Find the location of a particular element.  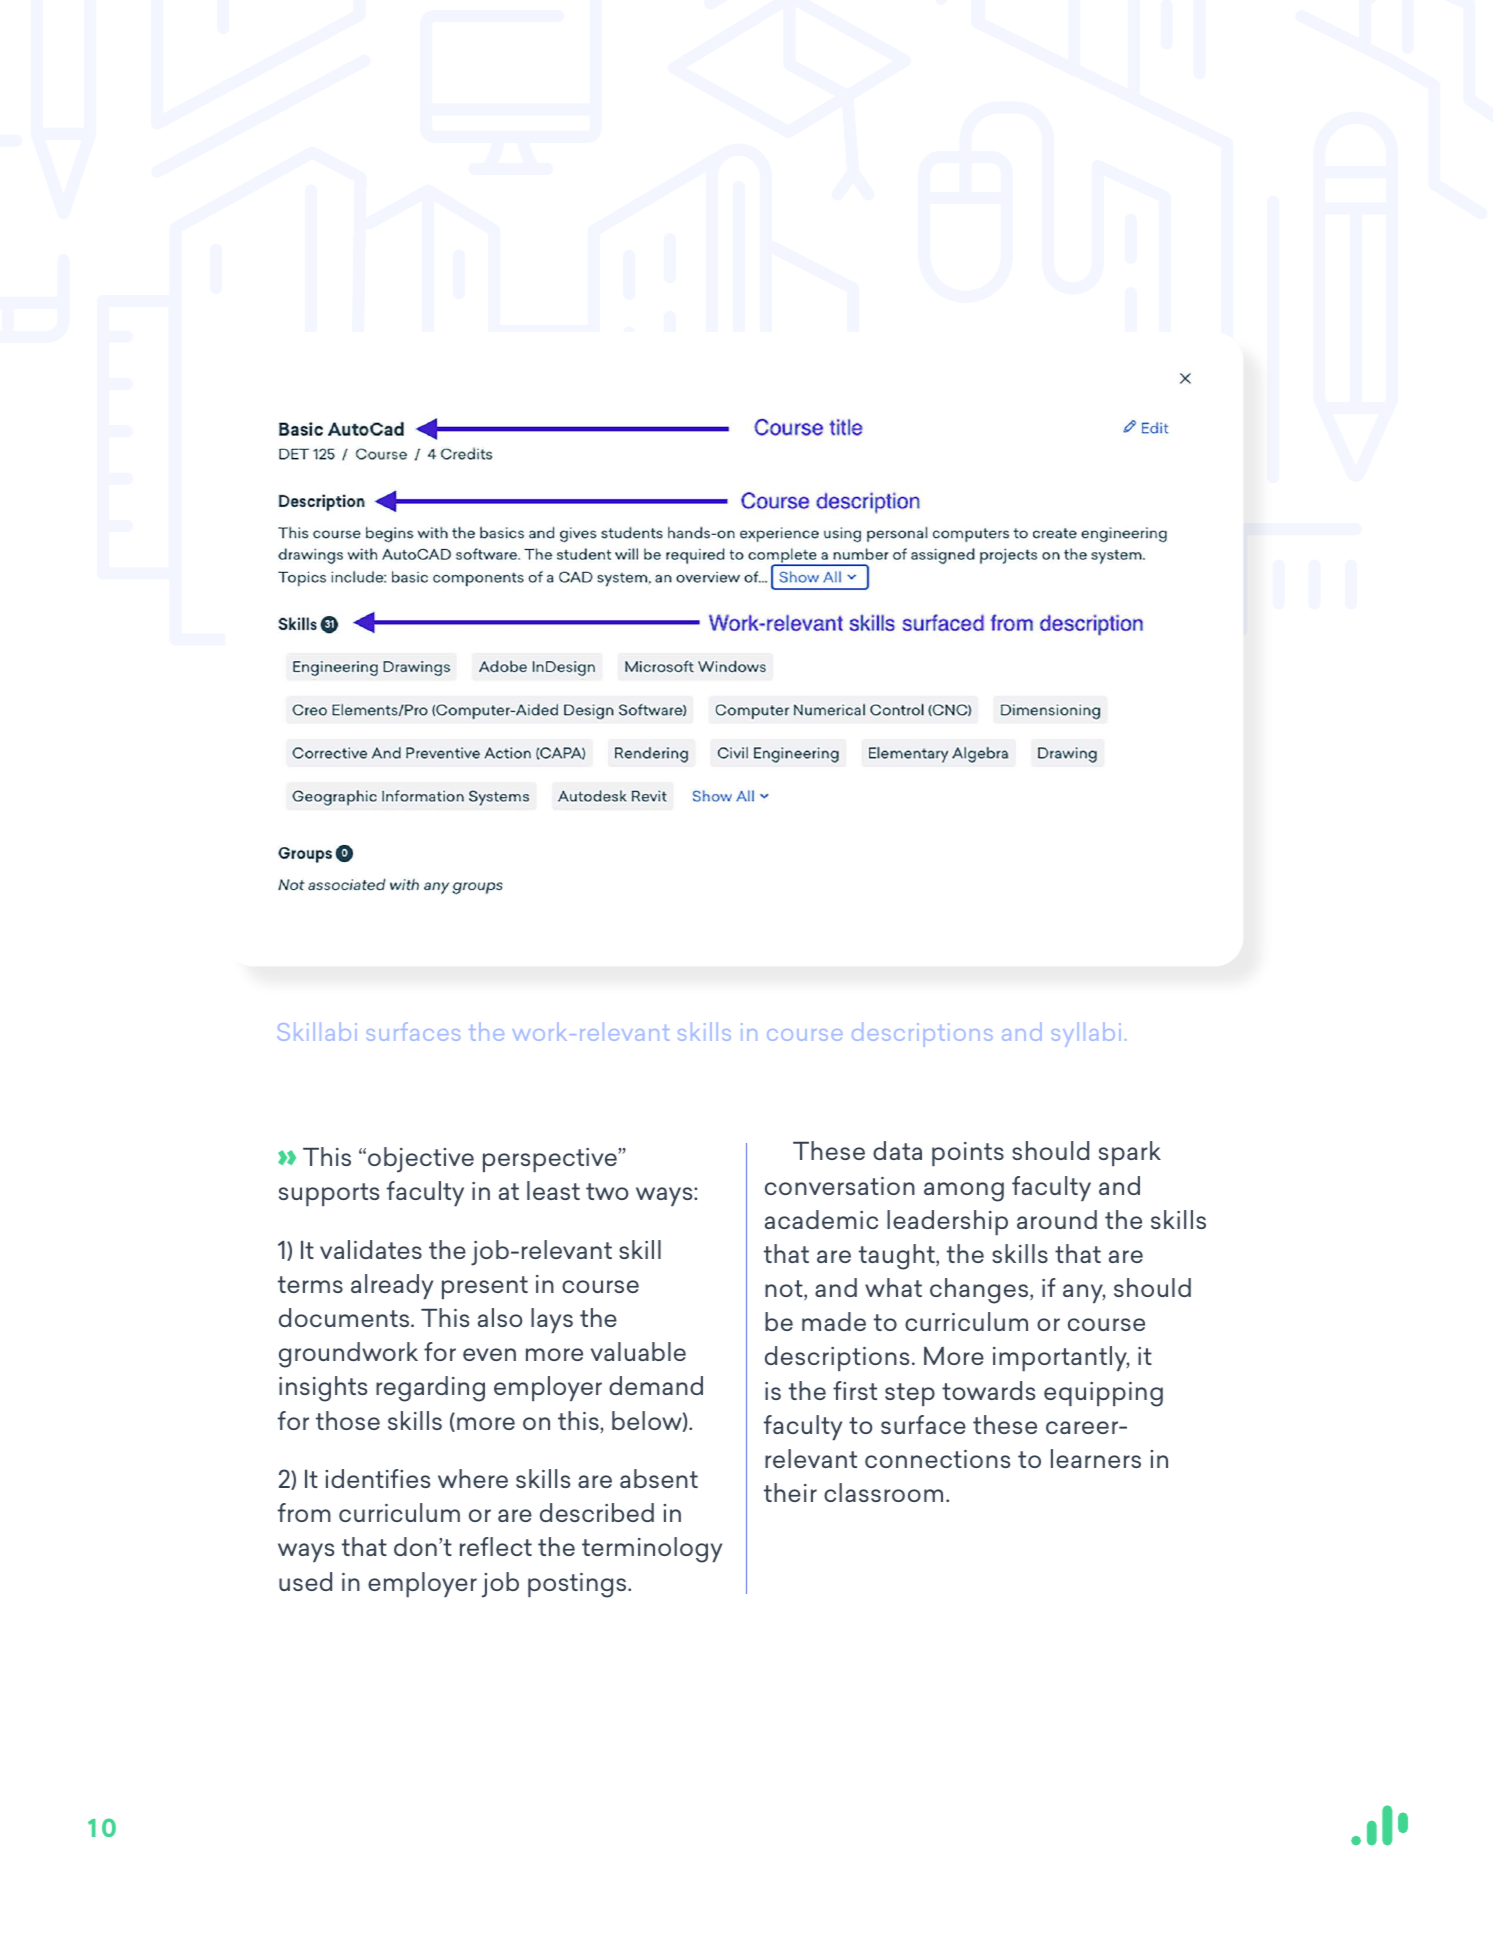

documents is located at coordinates (345, 1317).
